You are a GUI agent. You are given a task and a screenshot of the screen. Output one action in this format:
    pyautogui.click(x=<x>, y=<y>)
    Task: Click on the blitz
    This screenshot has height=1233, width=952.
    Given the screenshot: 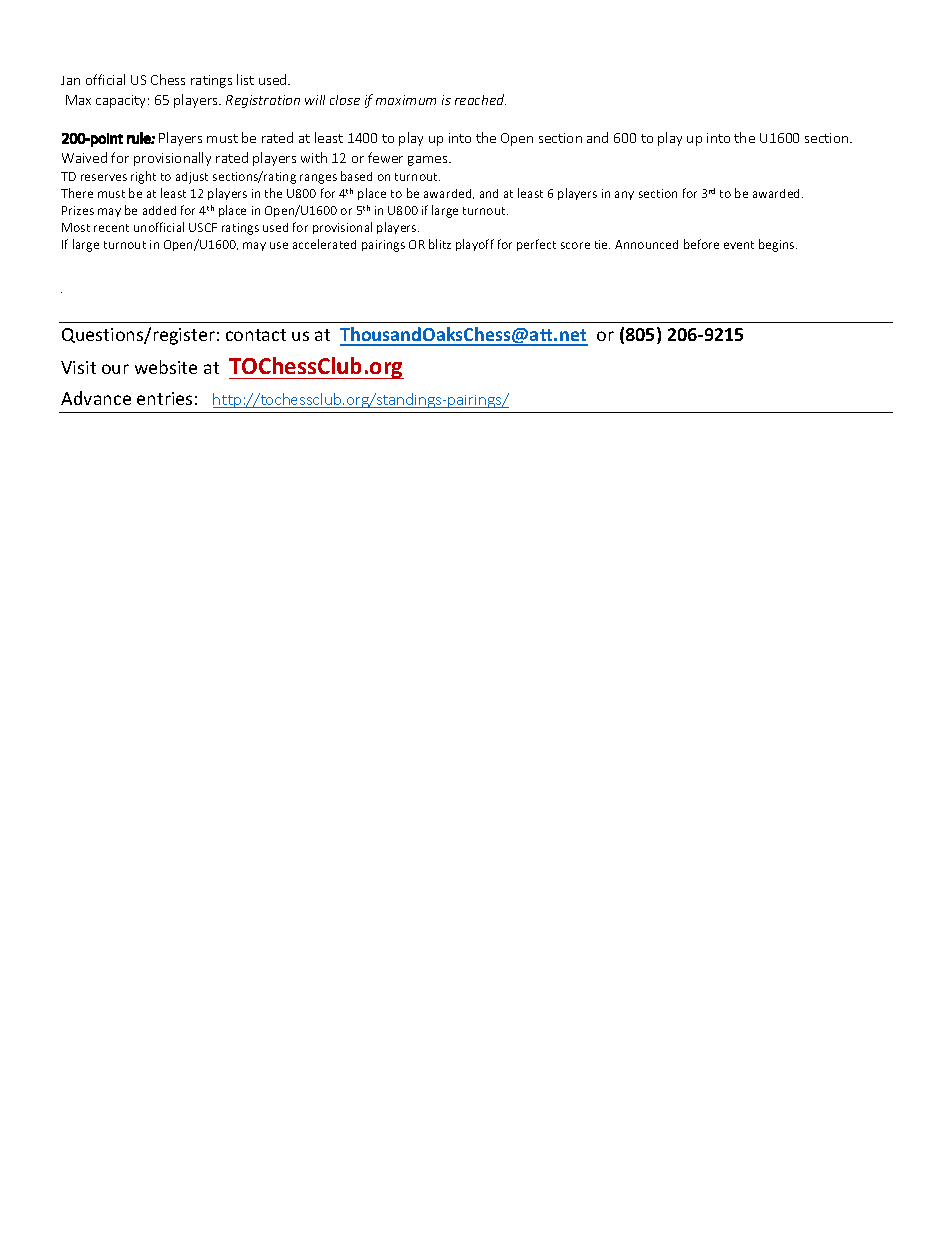 What is the action you would take?
    pyautogui.click(x=440, y=244)
